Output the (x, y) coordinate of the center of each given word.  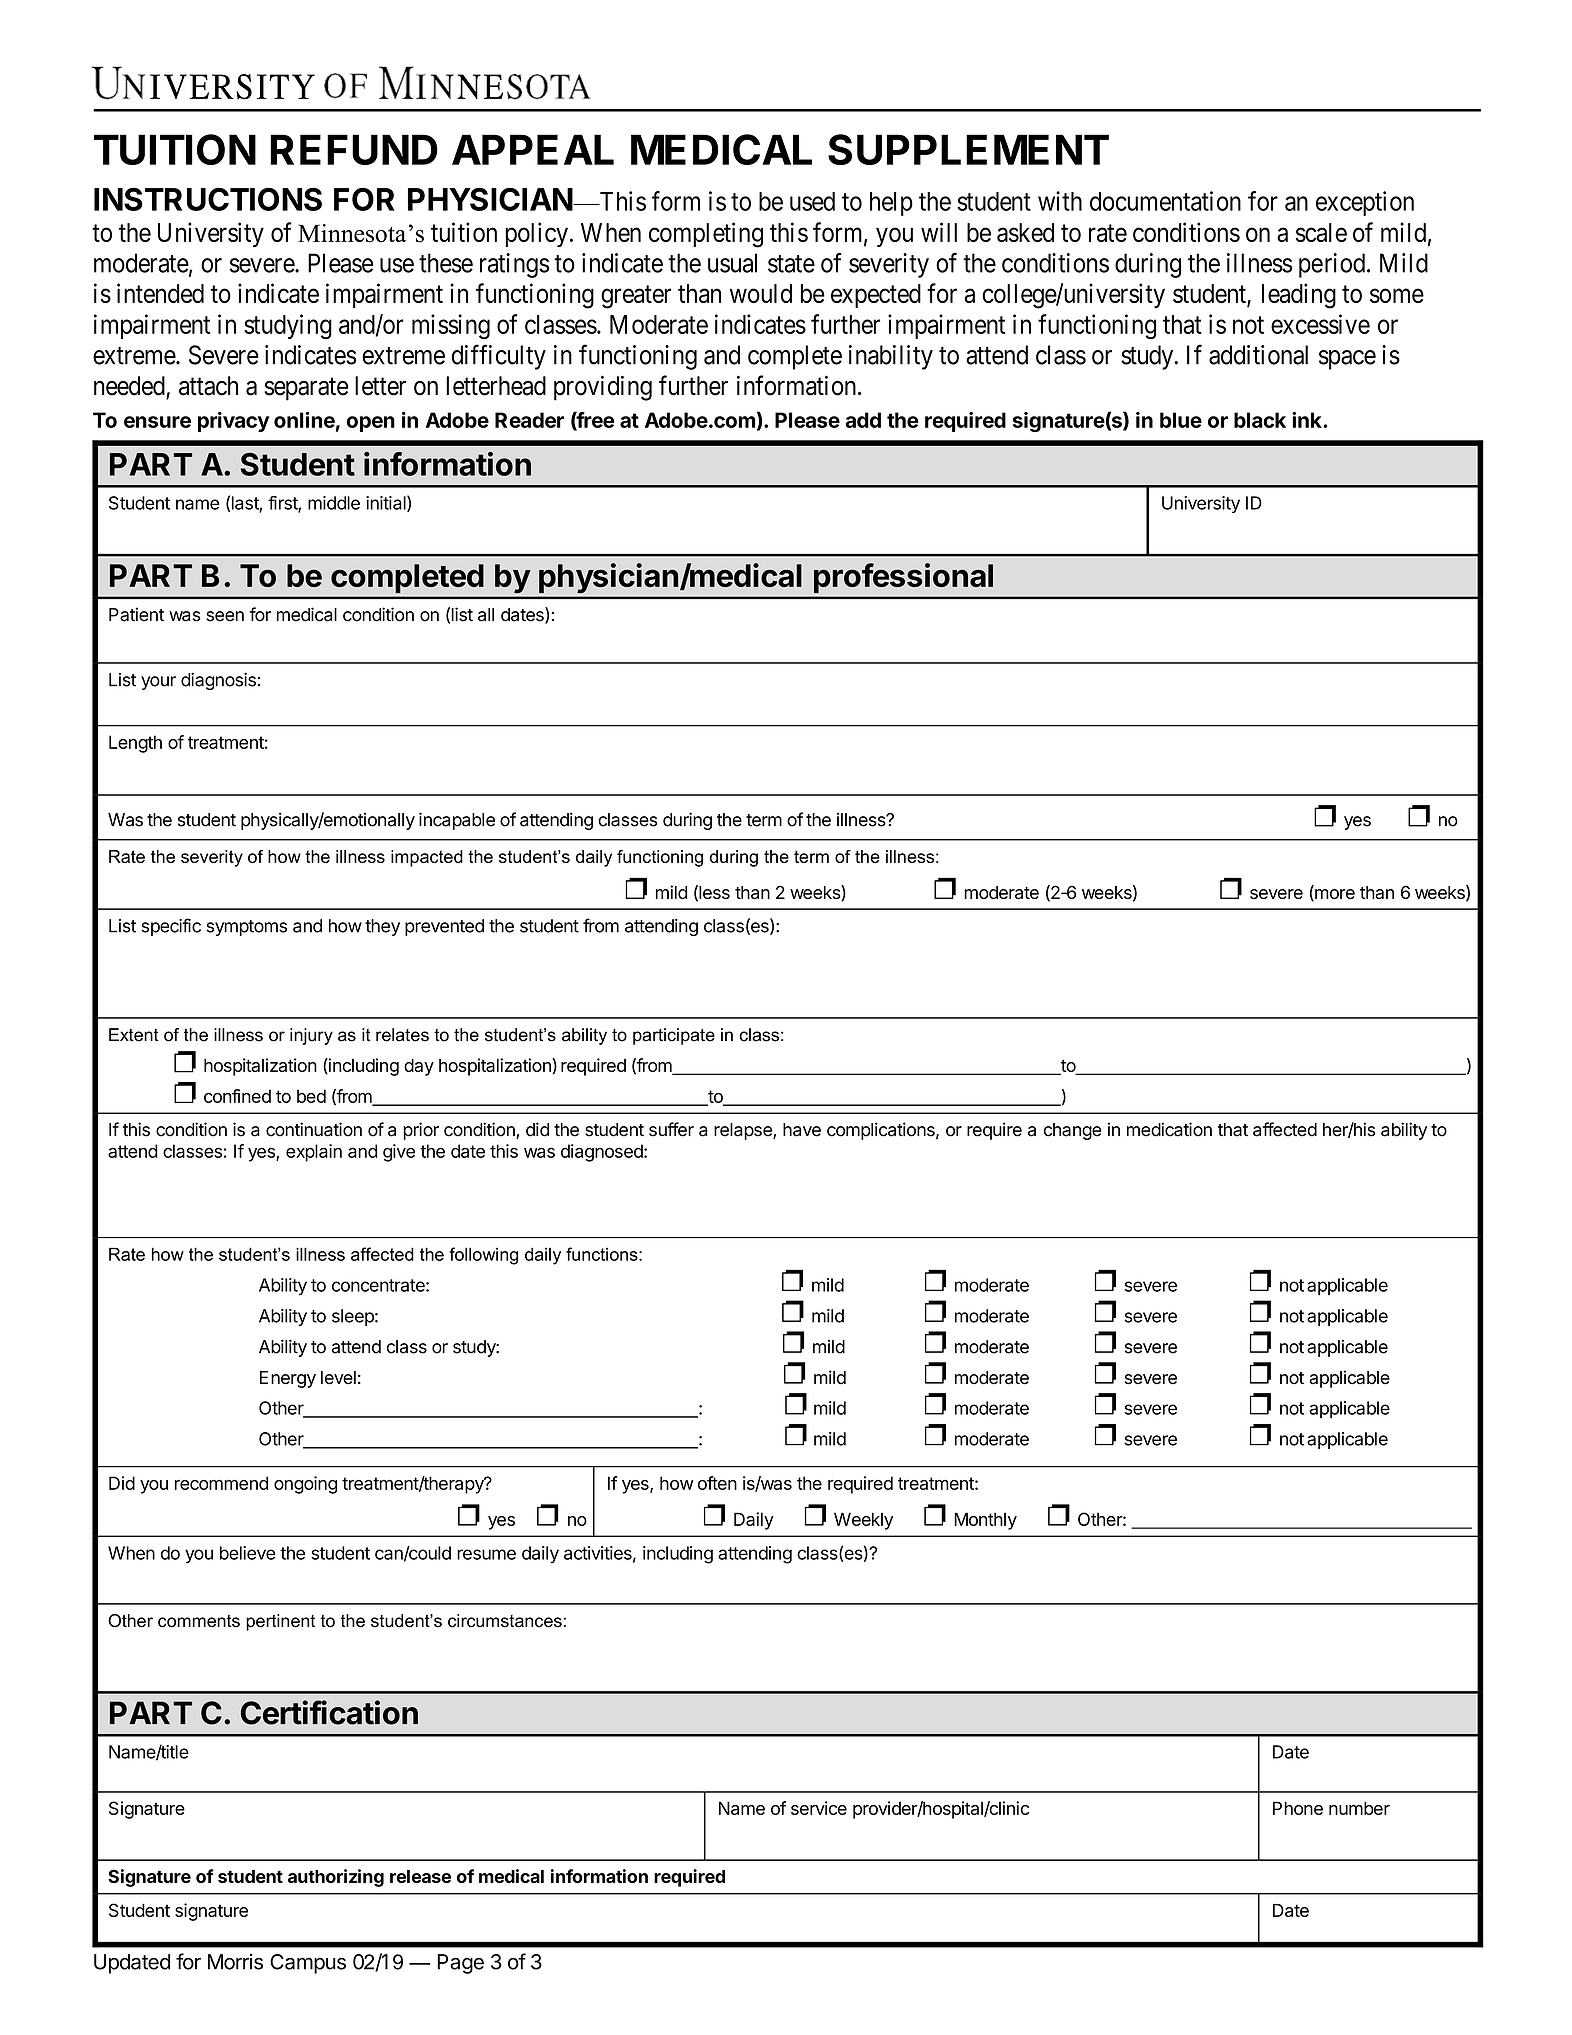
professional (903, 579)
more (1334, 895)
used (812, 201)
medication (1169, 1129)
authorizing (336, 1878)
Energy (288, 1379)
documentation (1165, 201)
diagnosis (218, 681)
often (717, 1483)
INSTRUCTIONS (208, 199)
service (819, 1808)
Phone (1298, 1808)
